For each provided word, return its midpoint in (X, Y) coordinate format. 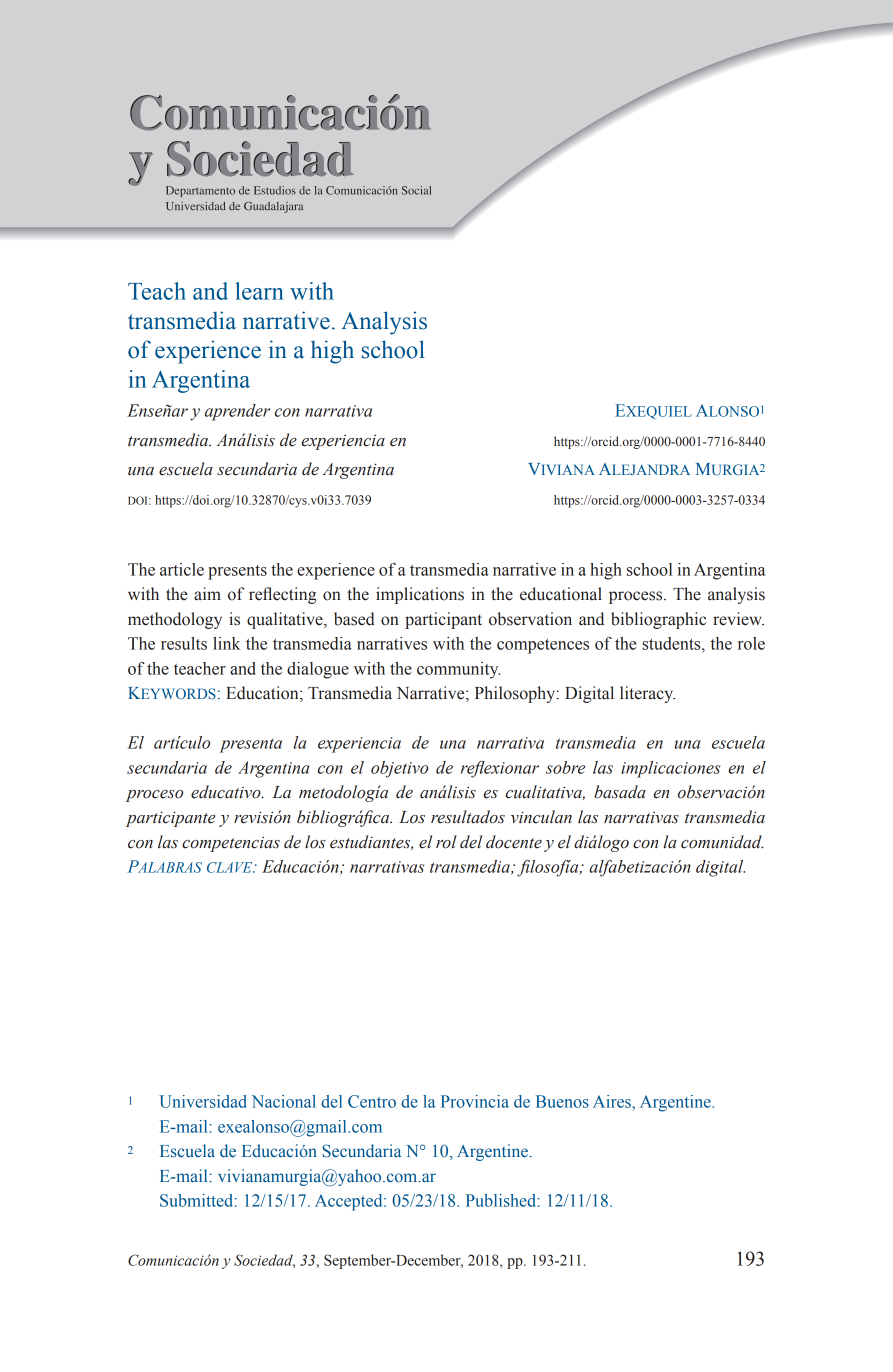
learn (259, 291)
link (226, 643)
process (637, 597)
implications (420, 595)
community (458, 670)
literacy (647, 694)
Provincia (475, 1101)
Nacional (284, 1101)
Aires (613, 1101)
